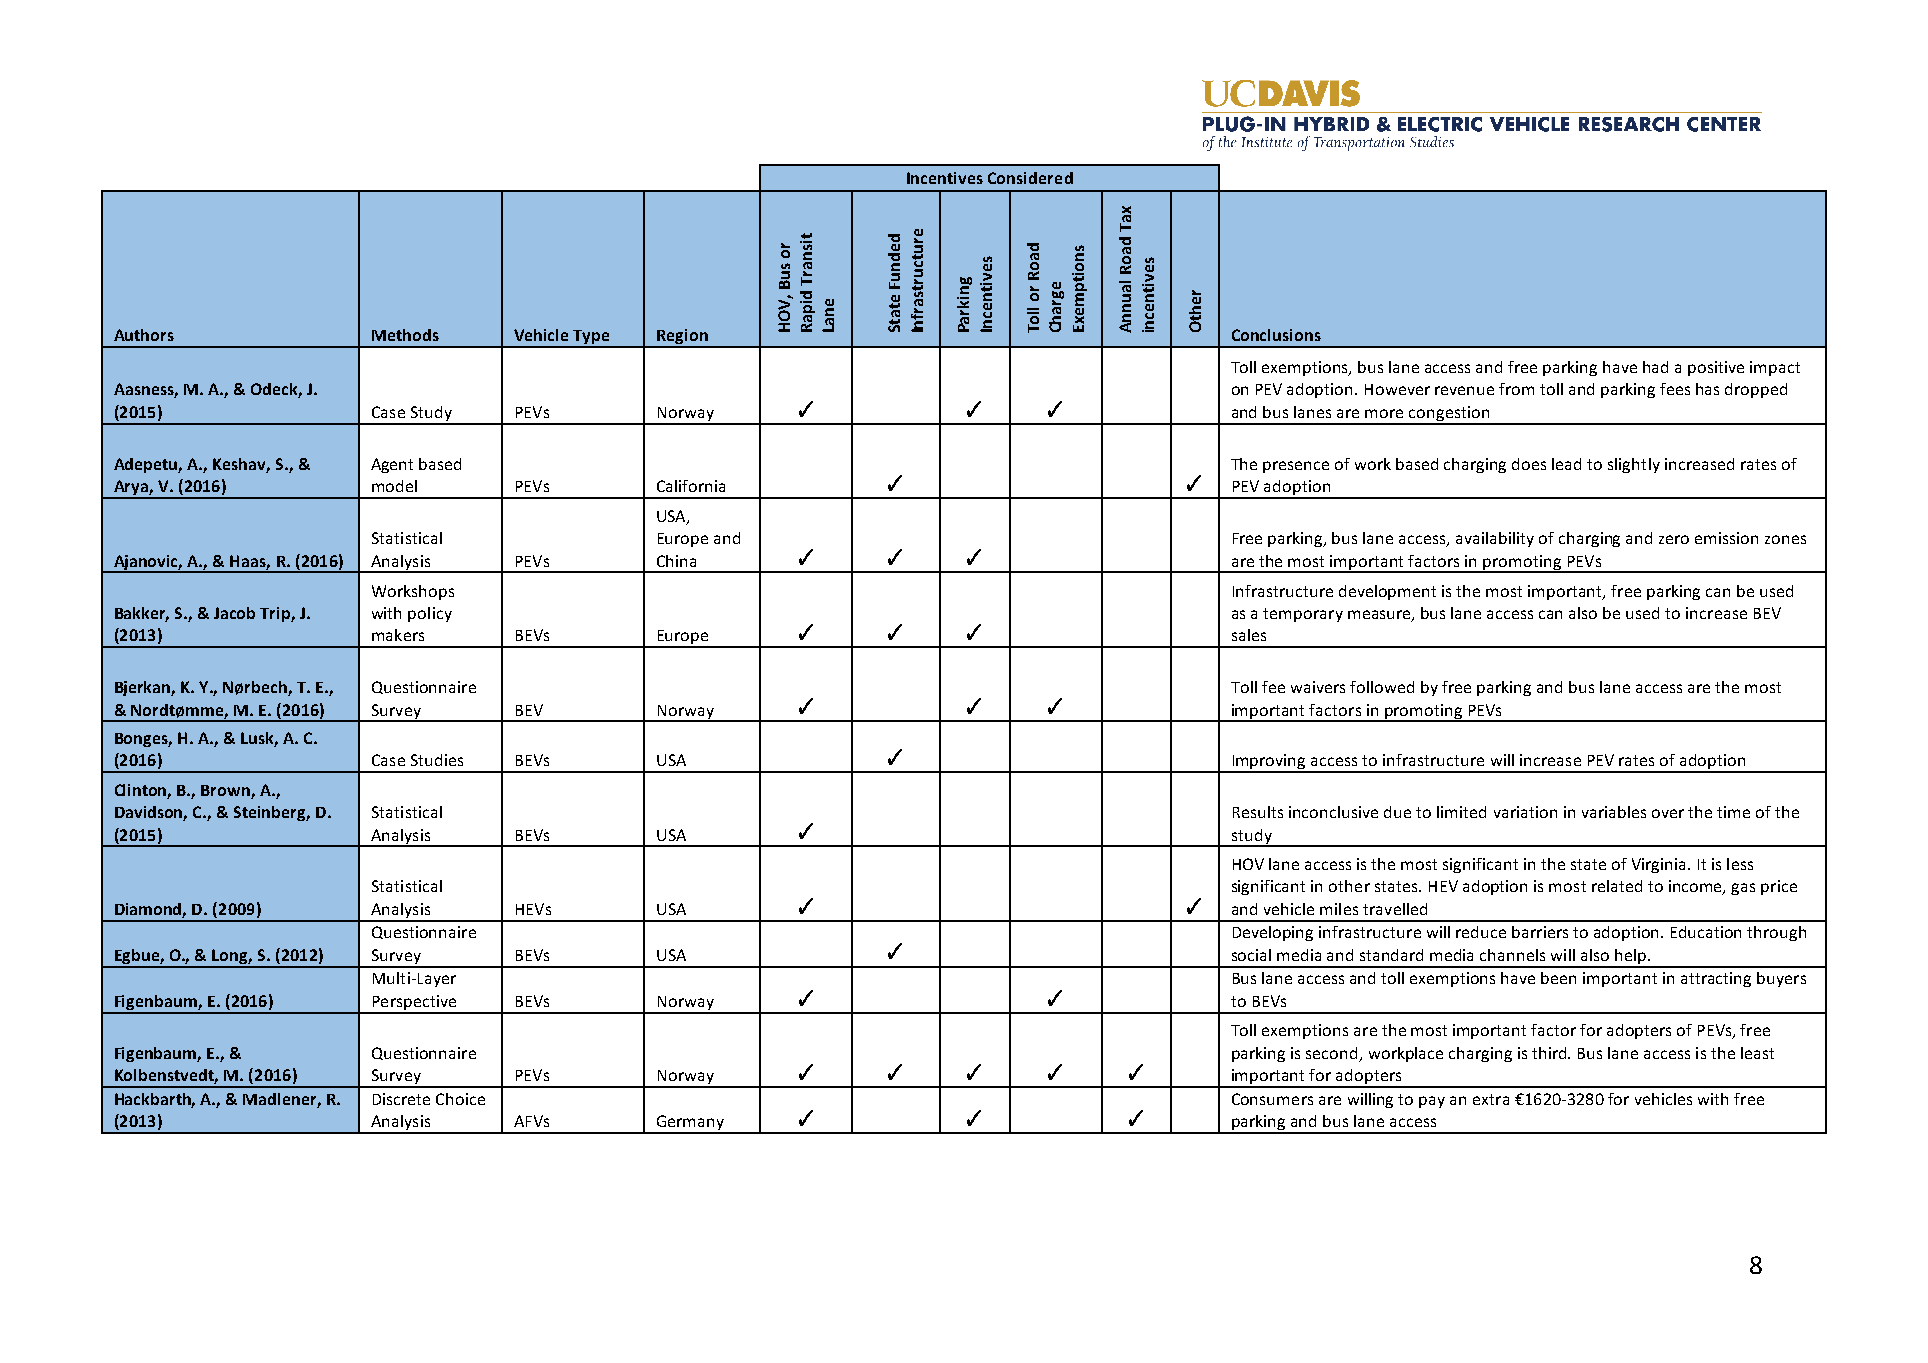 The image size is (1928, 1363). I want to click on sales, so click(1249, 635).
